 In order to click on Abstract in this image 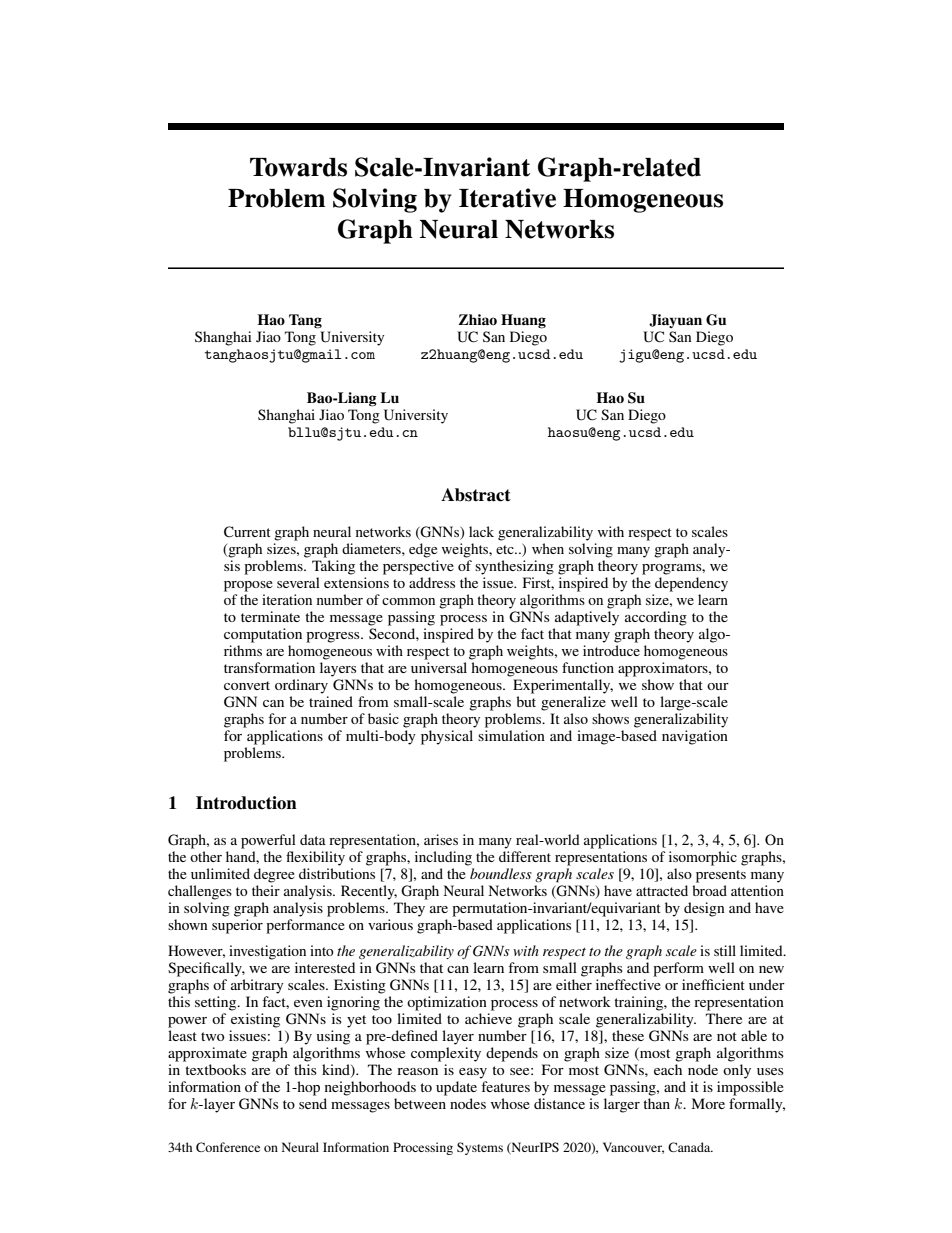, I will do `click(476, 495)`.
